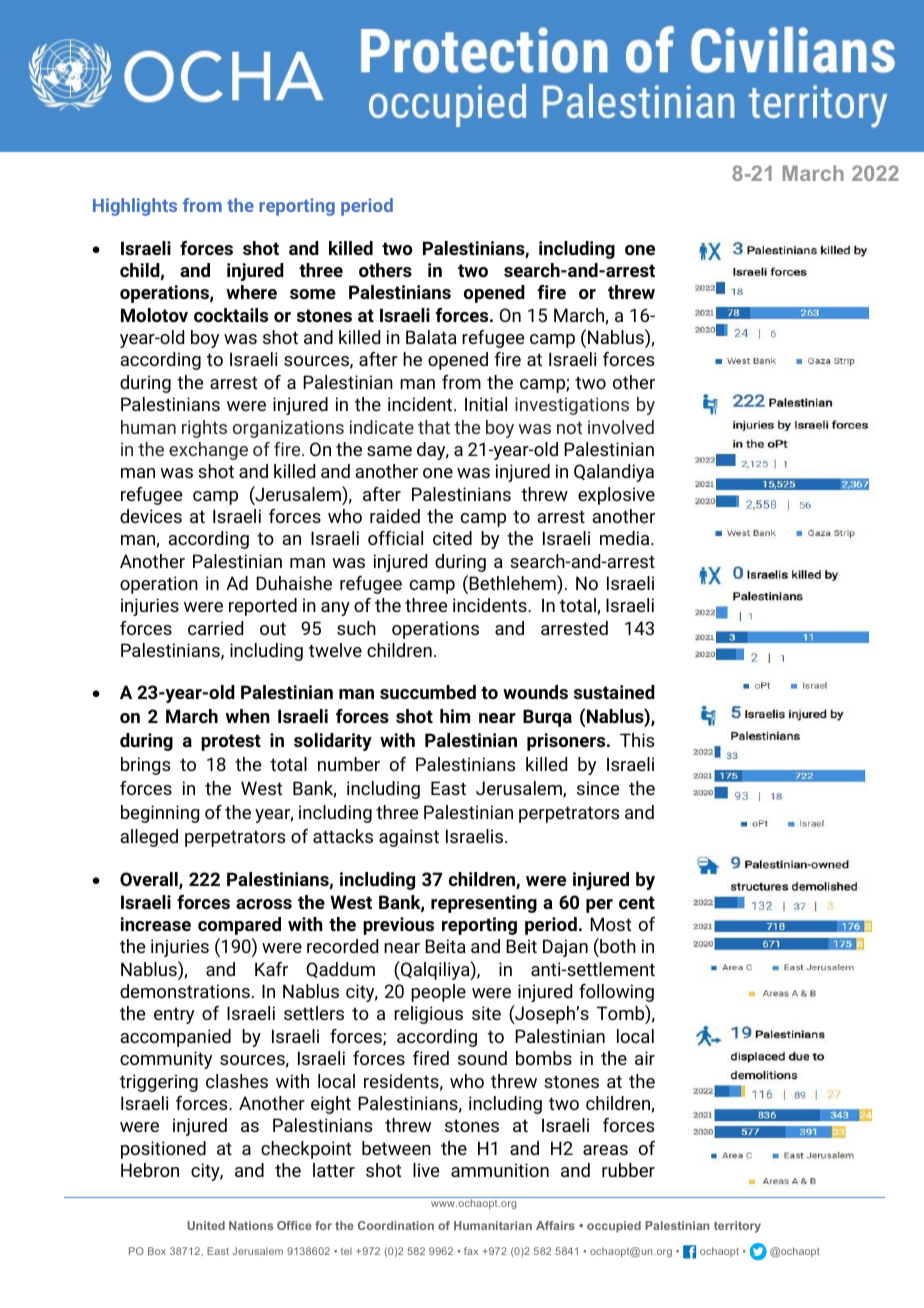 This document has width=924, height=1308. What do you see at coordinates (616, 993) in the document?
I see `following` at bounding box center [616, 993].
